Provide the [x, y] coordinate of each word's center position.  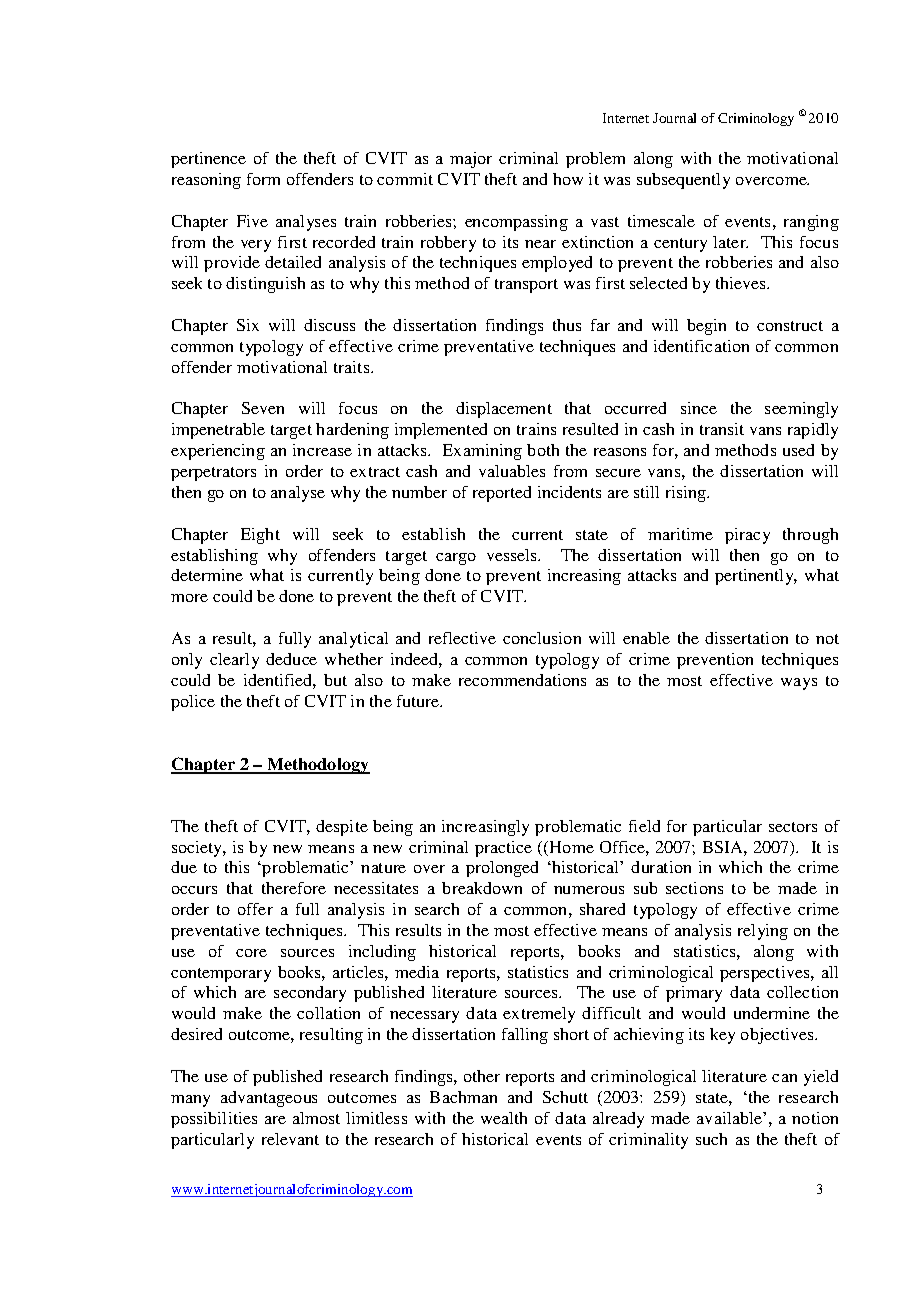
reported [502, 494]
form [263, 179]
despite [342, 828]
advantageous [269, 1099]
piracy [747, 536]
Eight [260, 536]
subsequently [683, 181]
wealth [504, 1118]
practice [503, 849]
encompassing [516, 223]
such [711, 1139]
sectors [793, 827]
